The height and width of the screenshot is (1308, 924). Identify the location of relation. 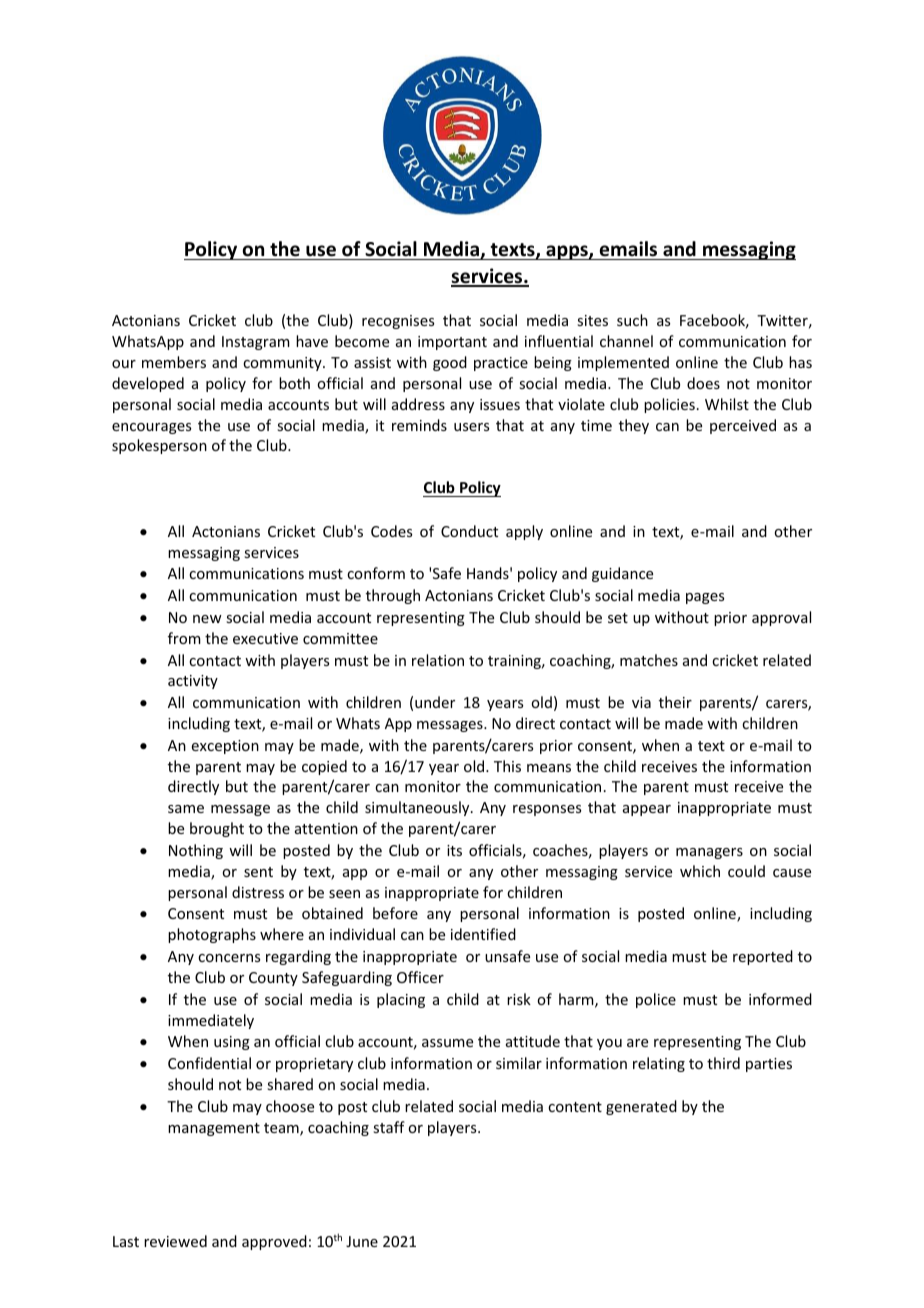
(438, 660).
